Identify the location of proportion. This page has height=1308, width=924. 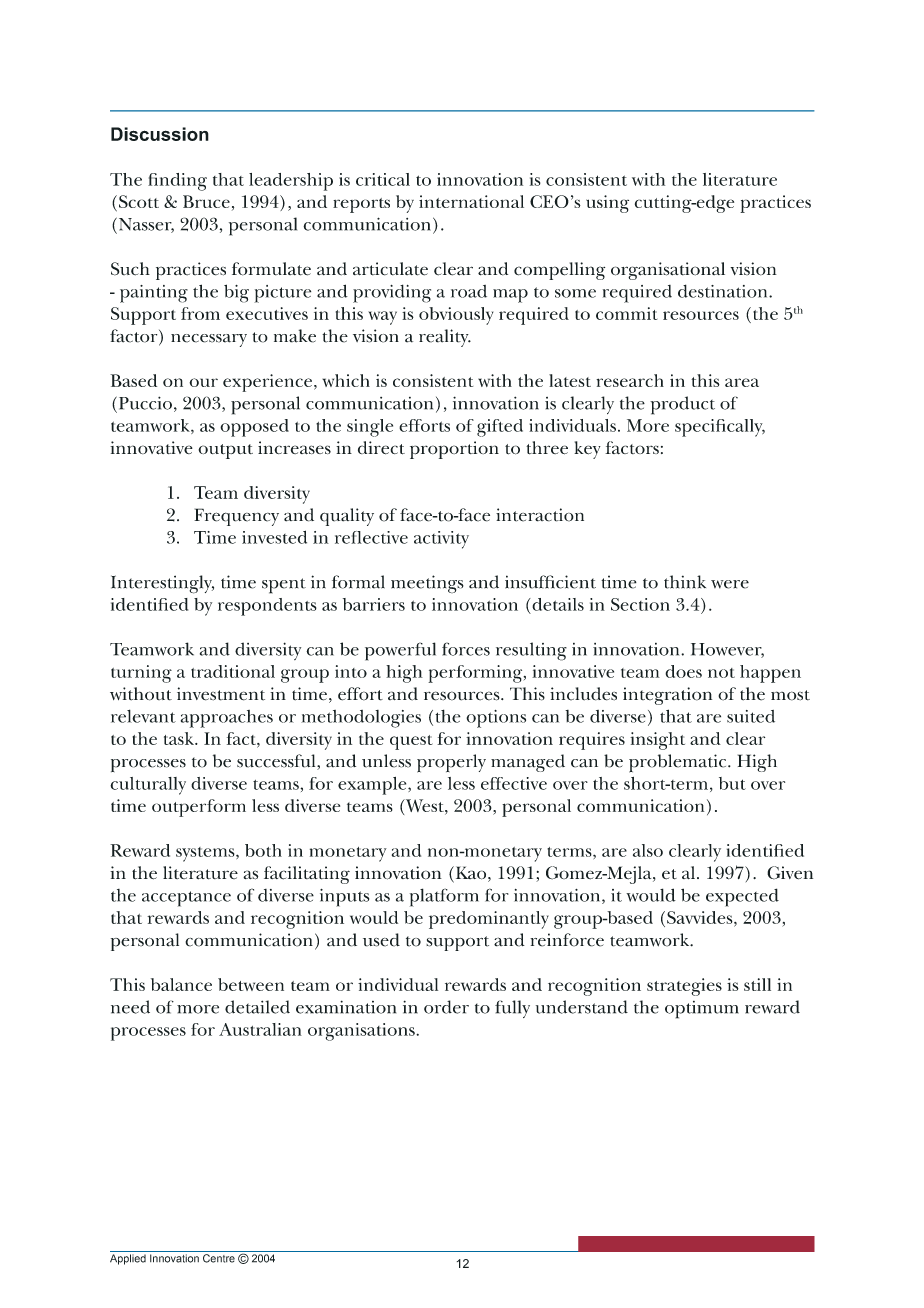
(454, 450).
